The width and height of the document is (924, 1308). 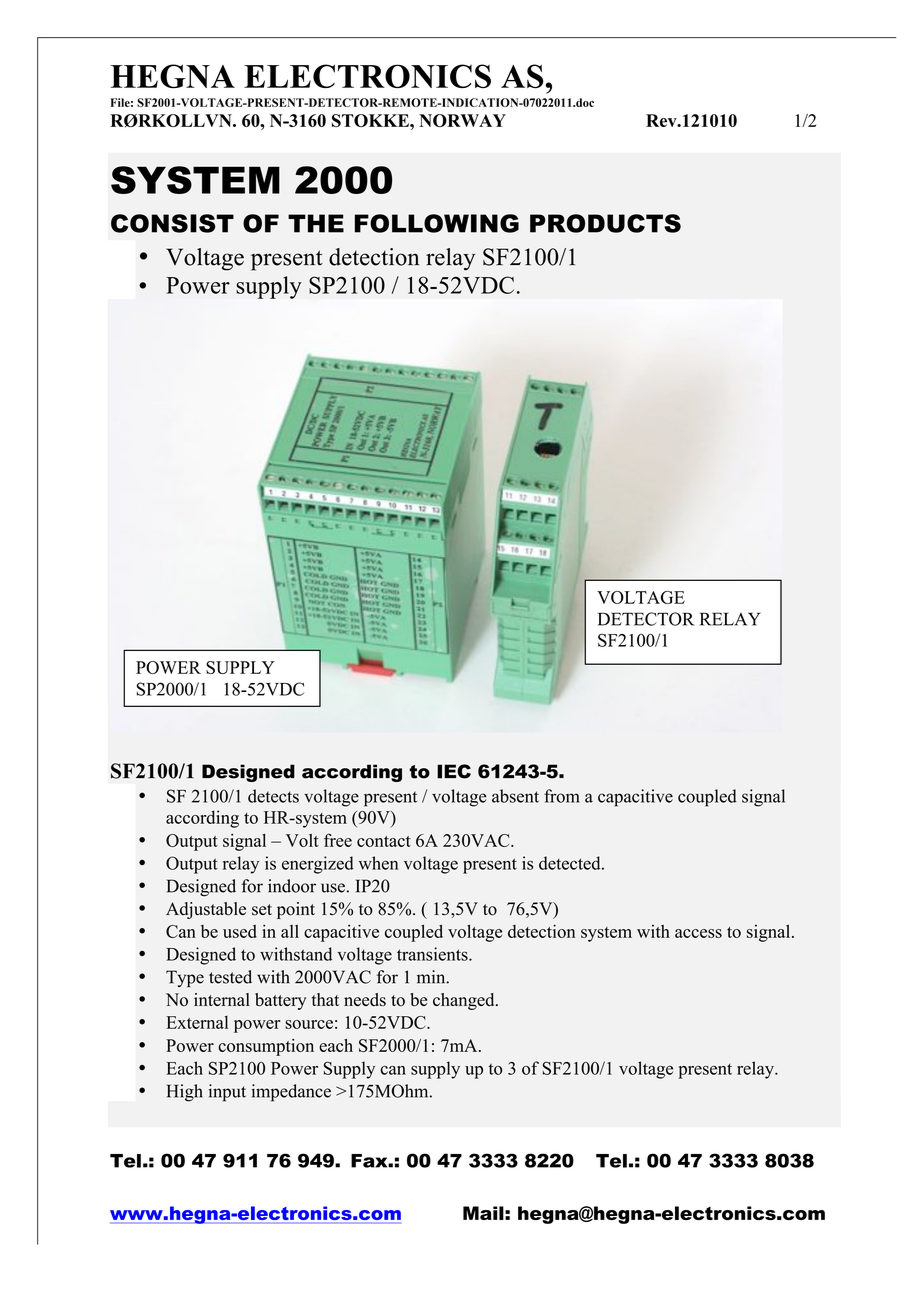 I want to click on from, so click(x=562, y=796).
